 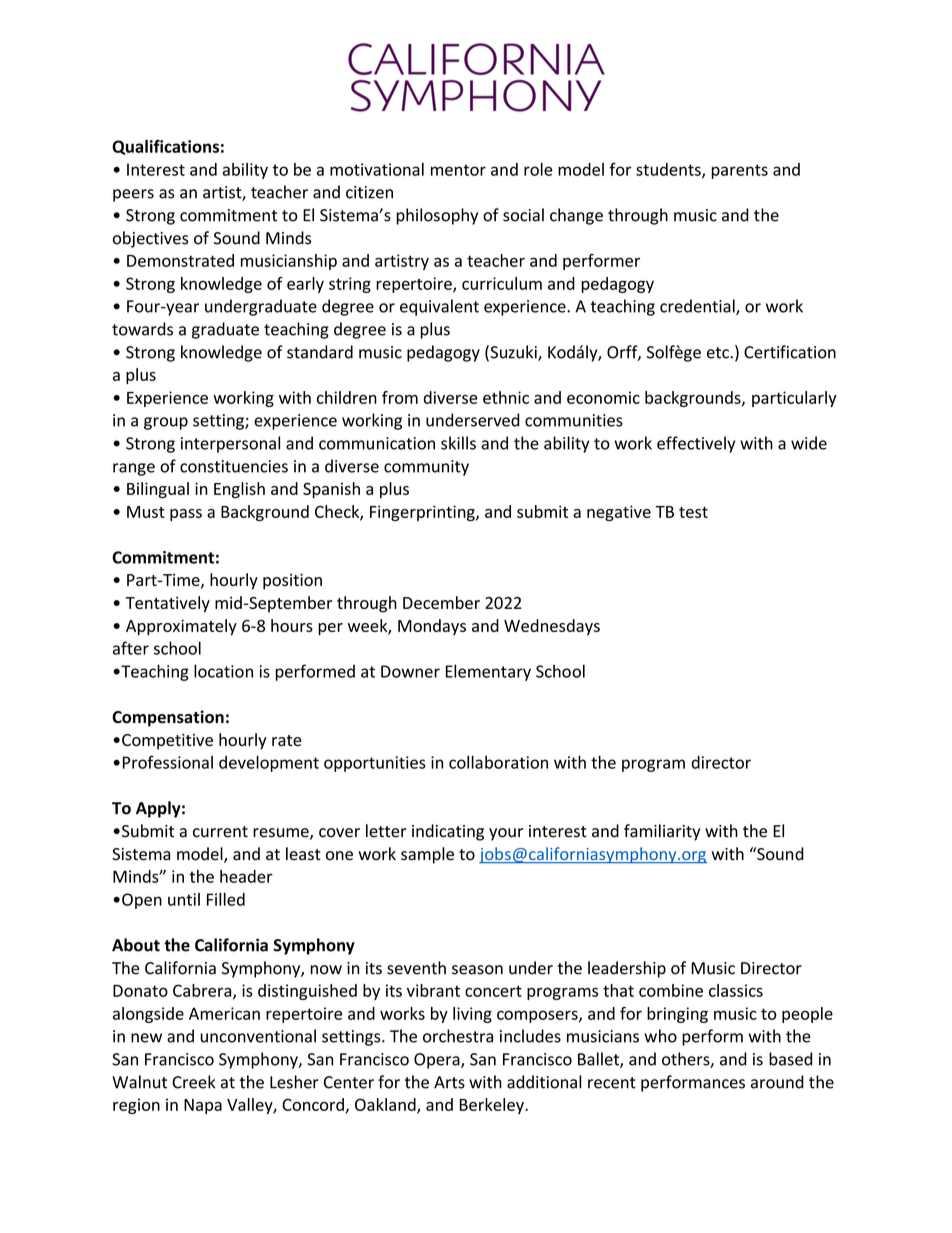 I want to click on Arts, so click(x=449, y=1082).
